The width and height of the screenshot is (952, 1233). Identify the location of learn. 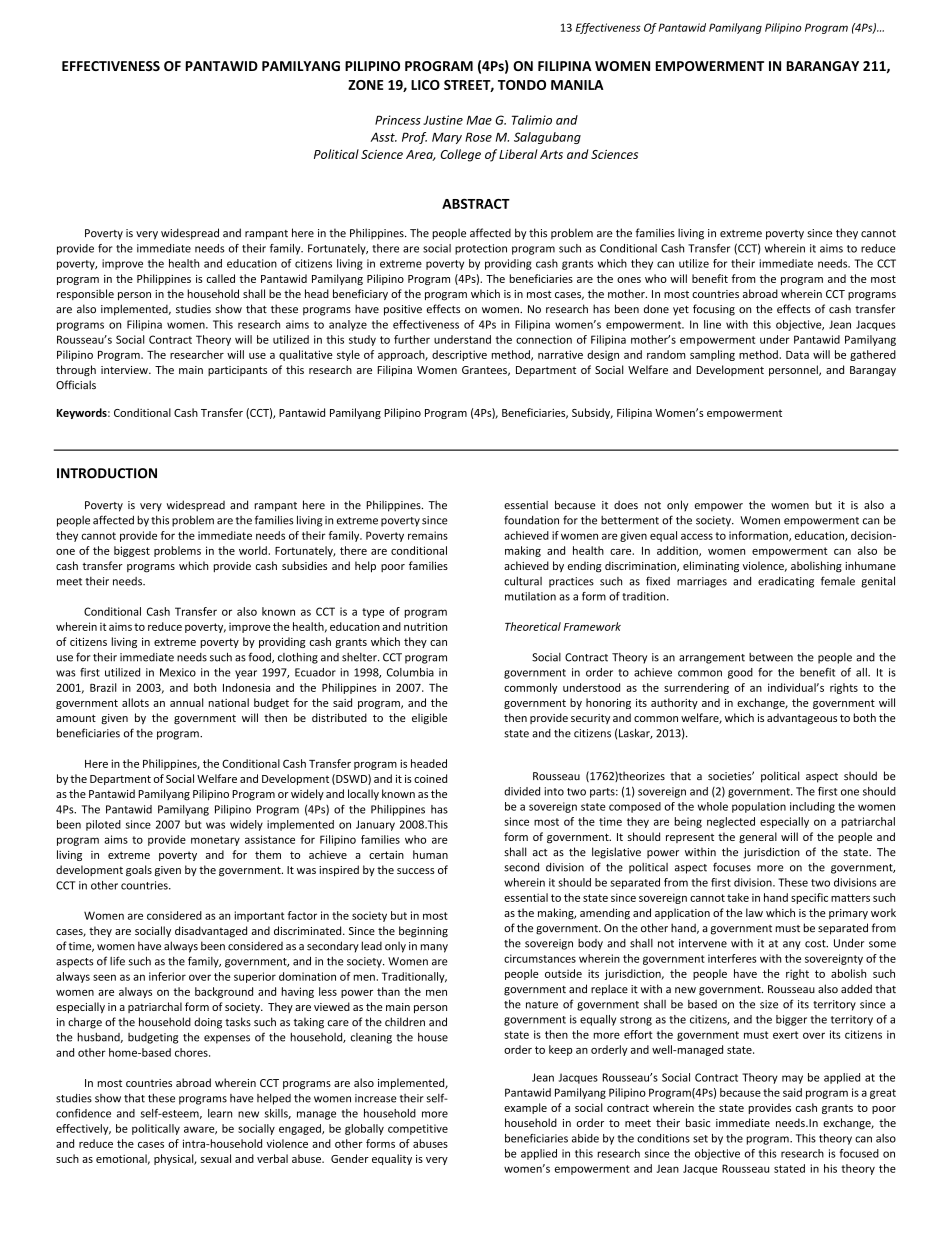
(220, 1113).
